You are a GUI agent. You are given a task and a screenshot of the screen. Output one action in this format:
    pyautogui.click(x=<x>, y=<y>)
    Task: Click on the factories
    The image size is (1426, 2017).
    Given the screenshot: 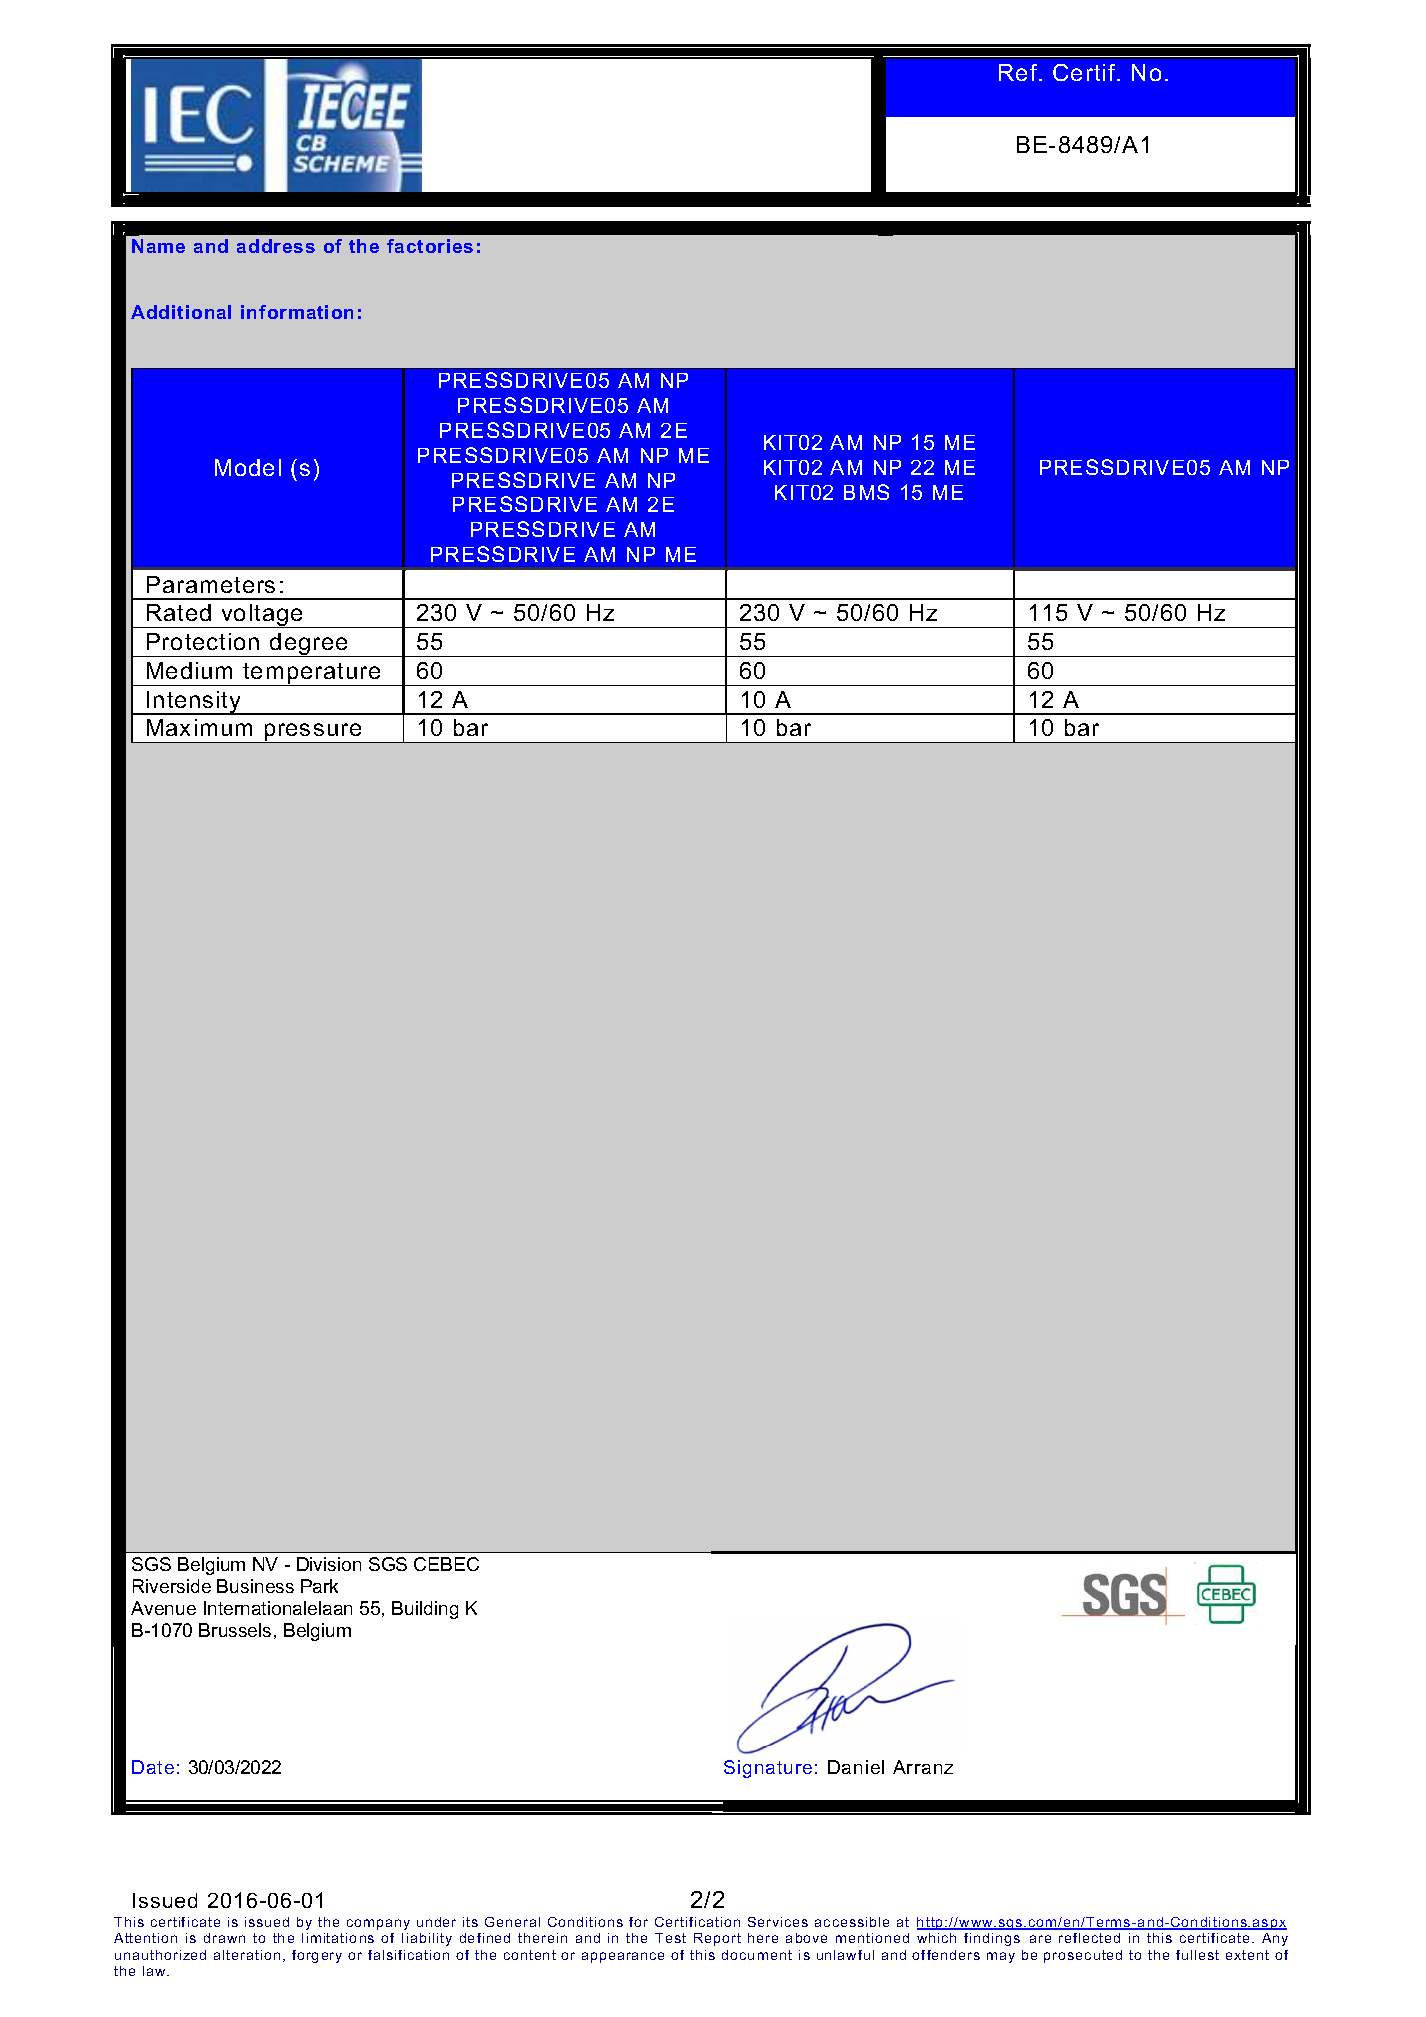 What is the action you would take?
    pyautogui.click(x=430, y=246)
